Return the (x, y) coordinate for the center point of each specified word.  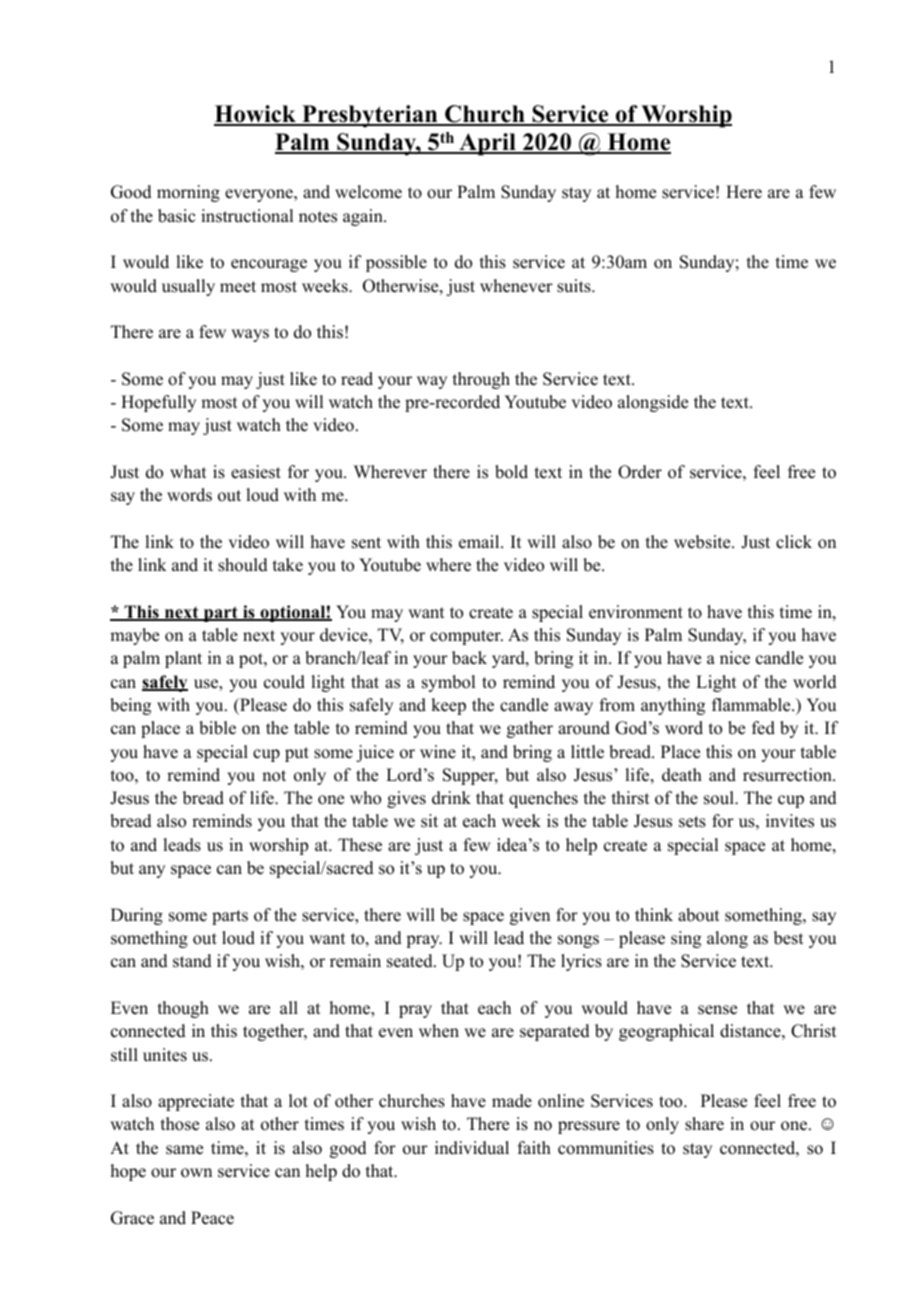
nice (735, 658)
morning (188, 193)
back (469, 658)
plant (183, 659)
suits (575, 286)
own (196, 1173)
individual (472, 1148)
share (704, 1124)
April (487, 144)
